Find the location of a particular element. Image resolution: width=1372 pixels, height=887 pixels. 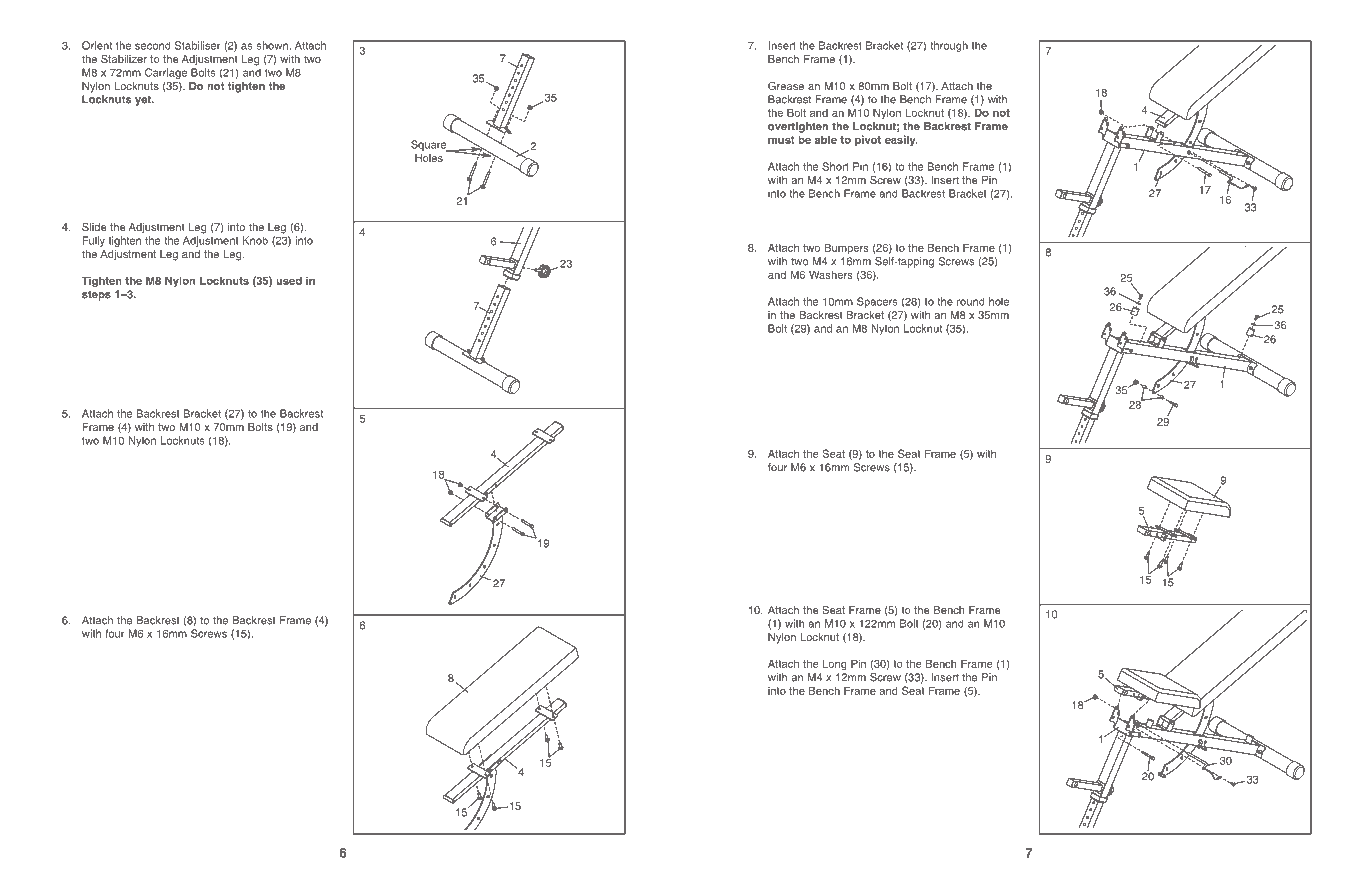

Knob is located at coordinates (255, 240).
